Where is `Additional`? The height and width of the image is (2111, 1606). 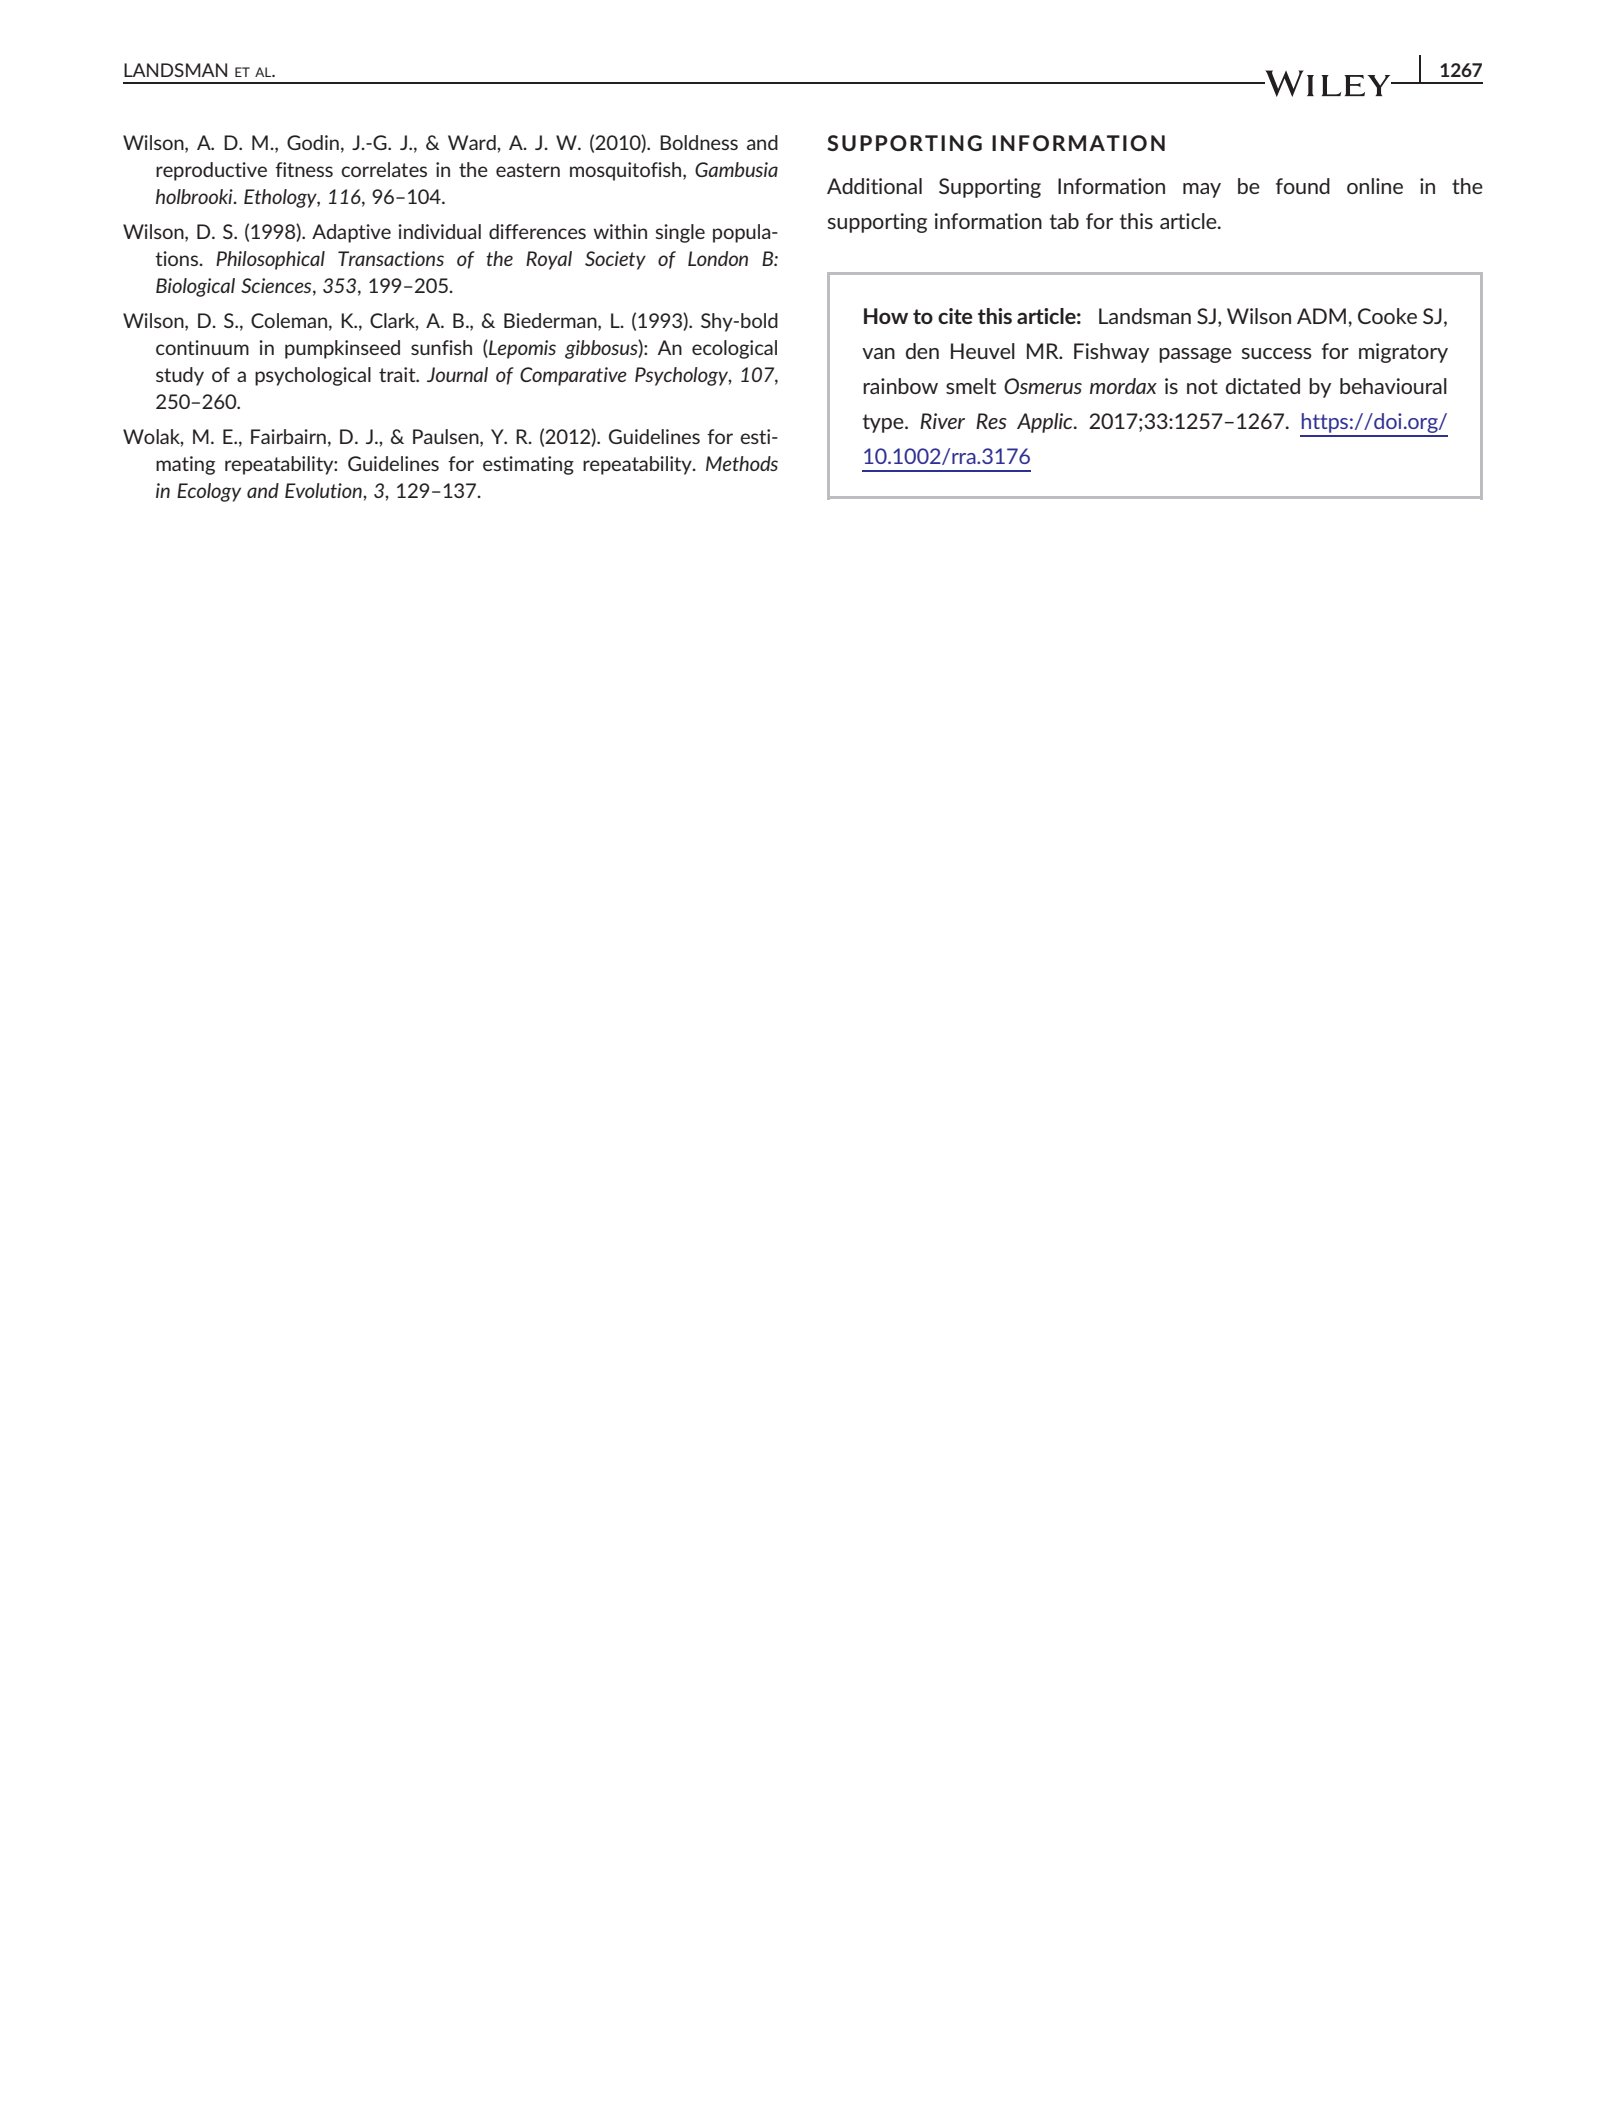
Additional is located at coordinates (874, 186).
